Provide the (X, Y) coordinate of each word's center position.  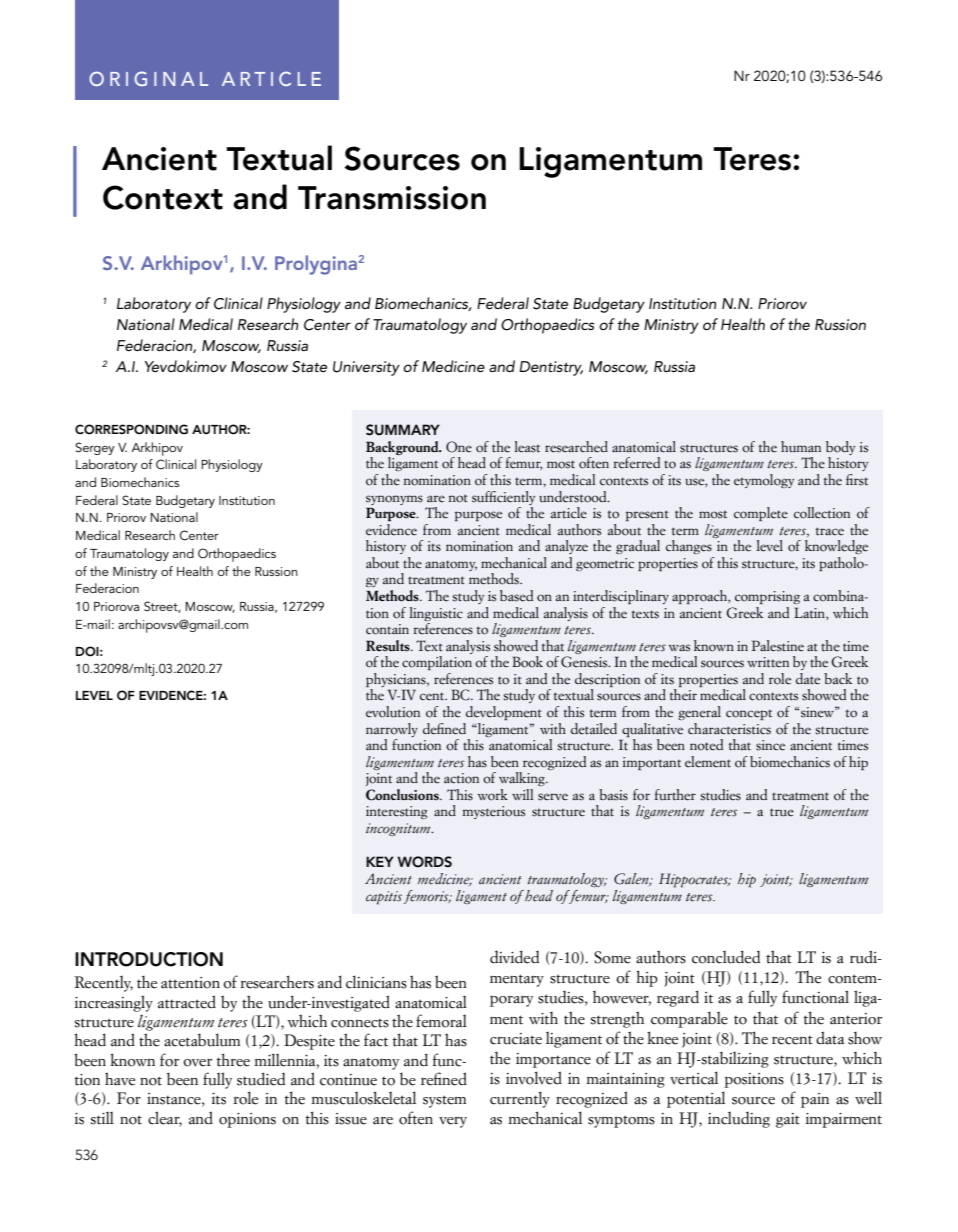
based (516, 596)
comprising (767, 597)
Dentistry (551, 368)
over (197, 1063)
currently (520, 1099)
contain (387, 629)
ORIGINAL (148, 78)
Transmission (392, 198)
